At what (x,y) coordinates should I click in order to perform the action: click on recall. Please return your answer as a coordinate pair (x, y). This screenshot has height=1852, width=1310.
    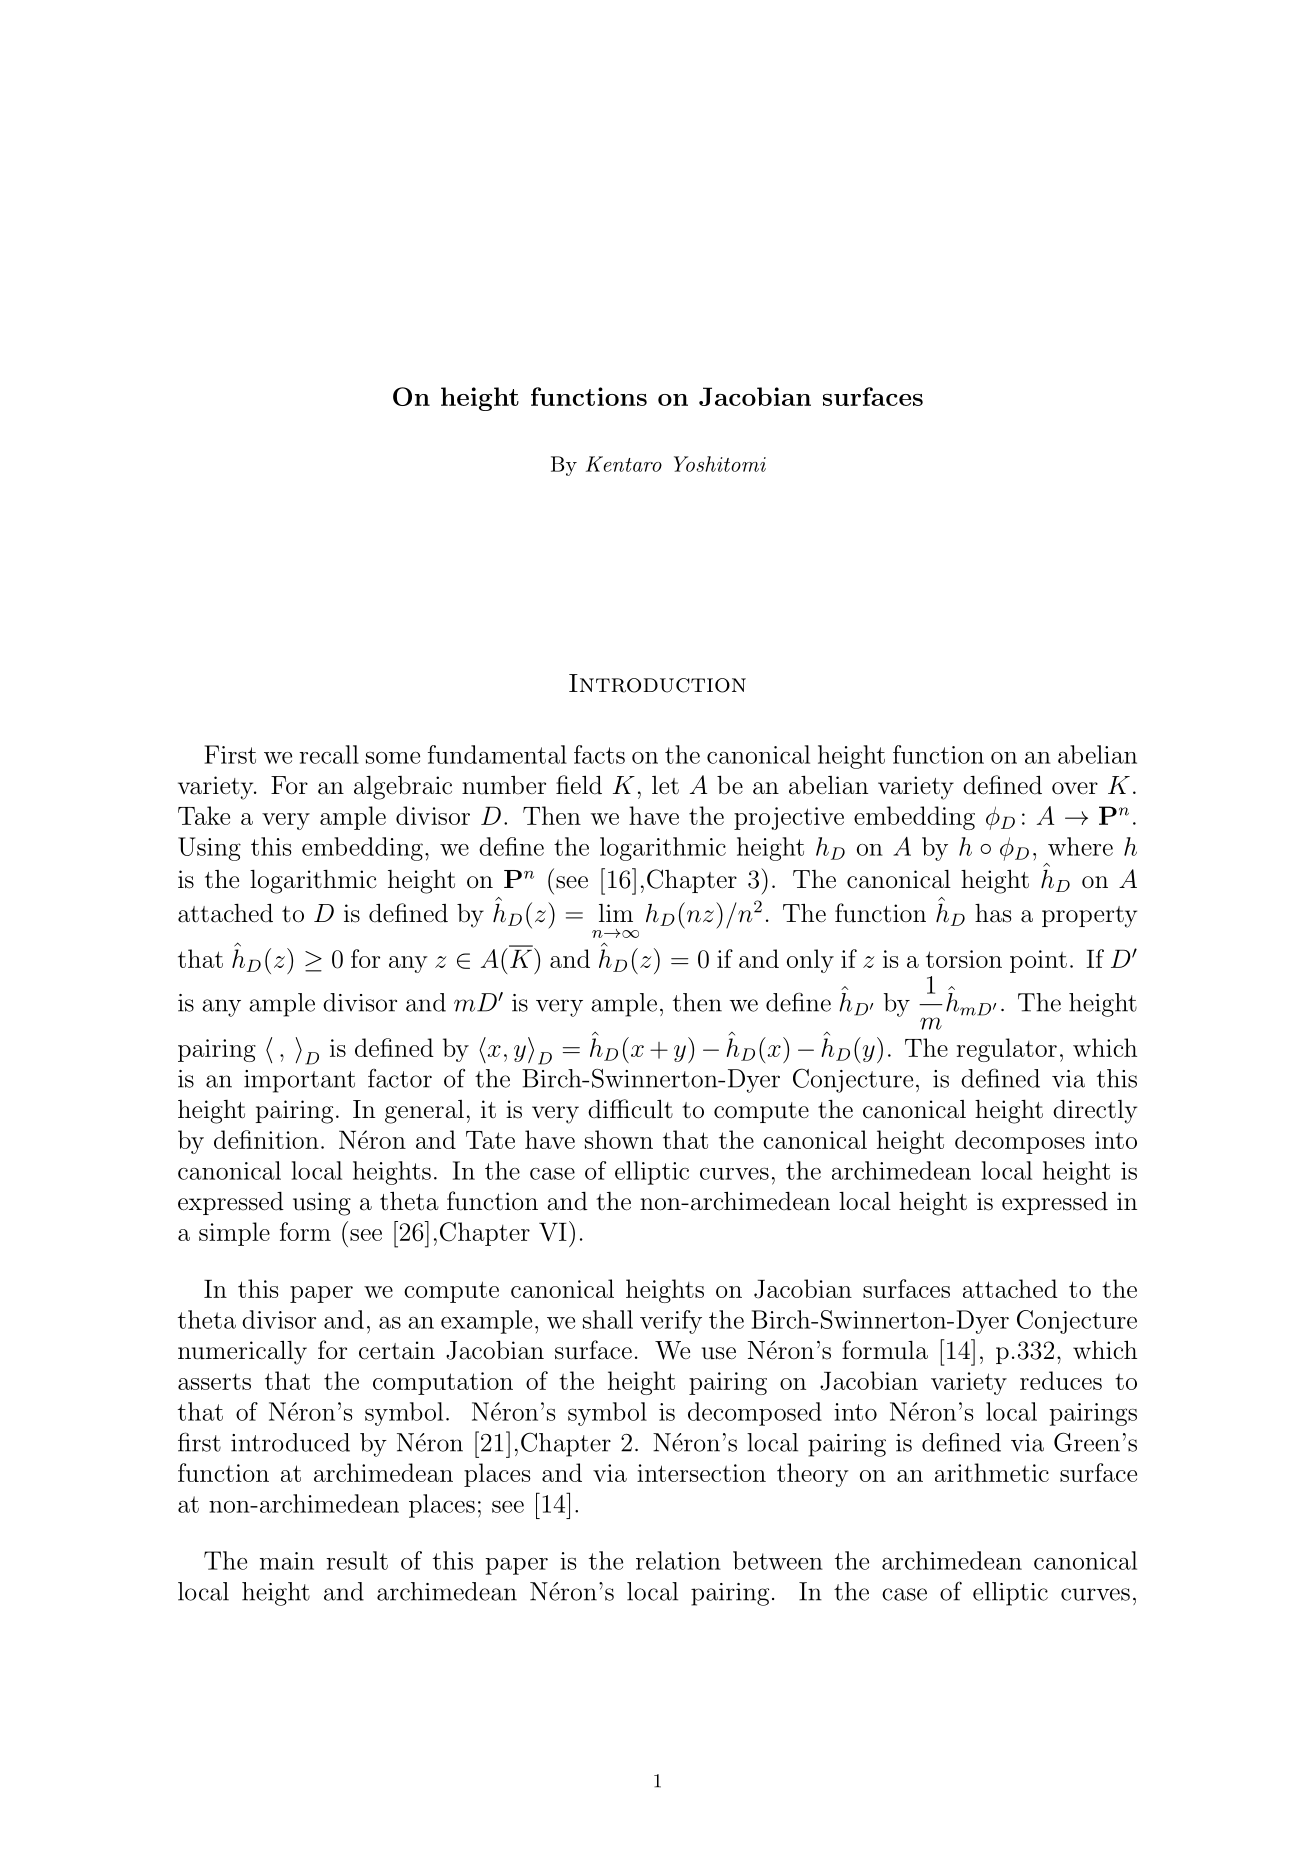
    Looking at the image, I should click on (329, 754).
